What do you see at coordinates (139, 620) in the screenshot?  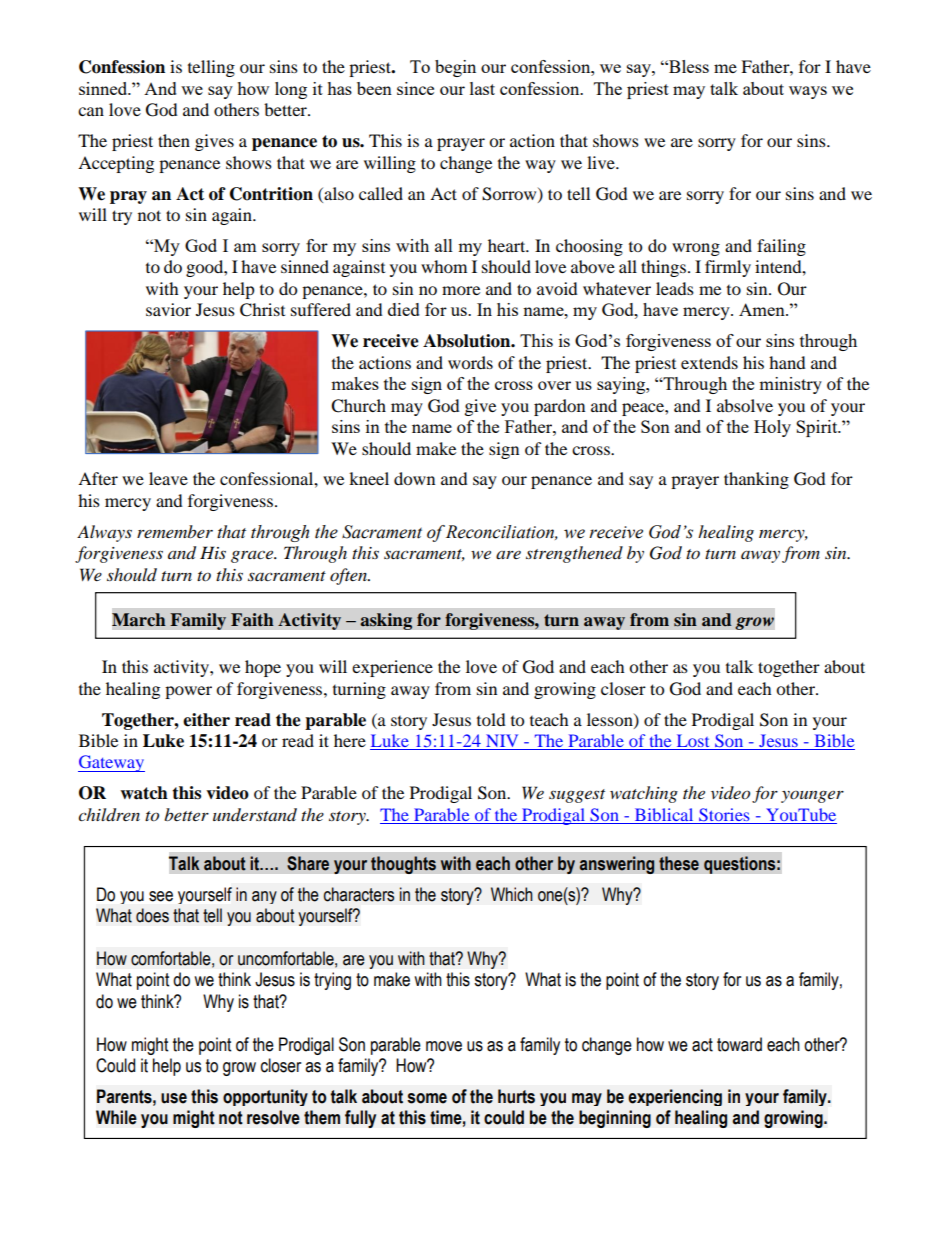 I see `March` at bounding box center [139, 620].
